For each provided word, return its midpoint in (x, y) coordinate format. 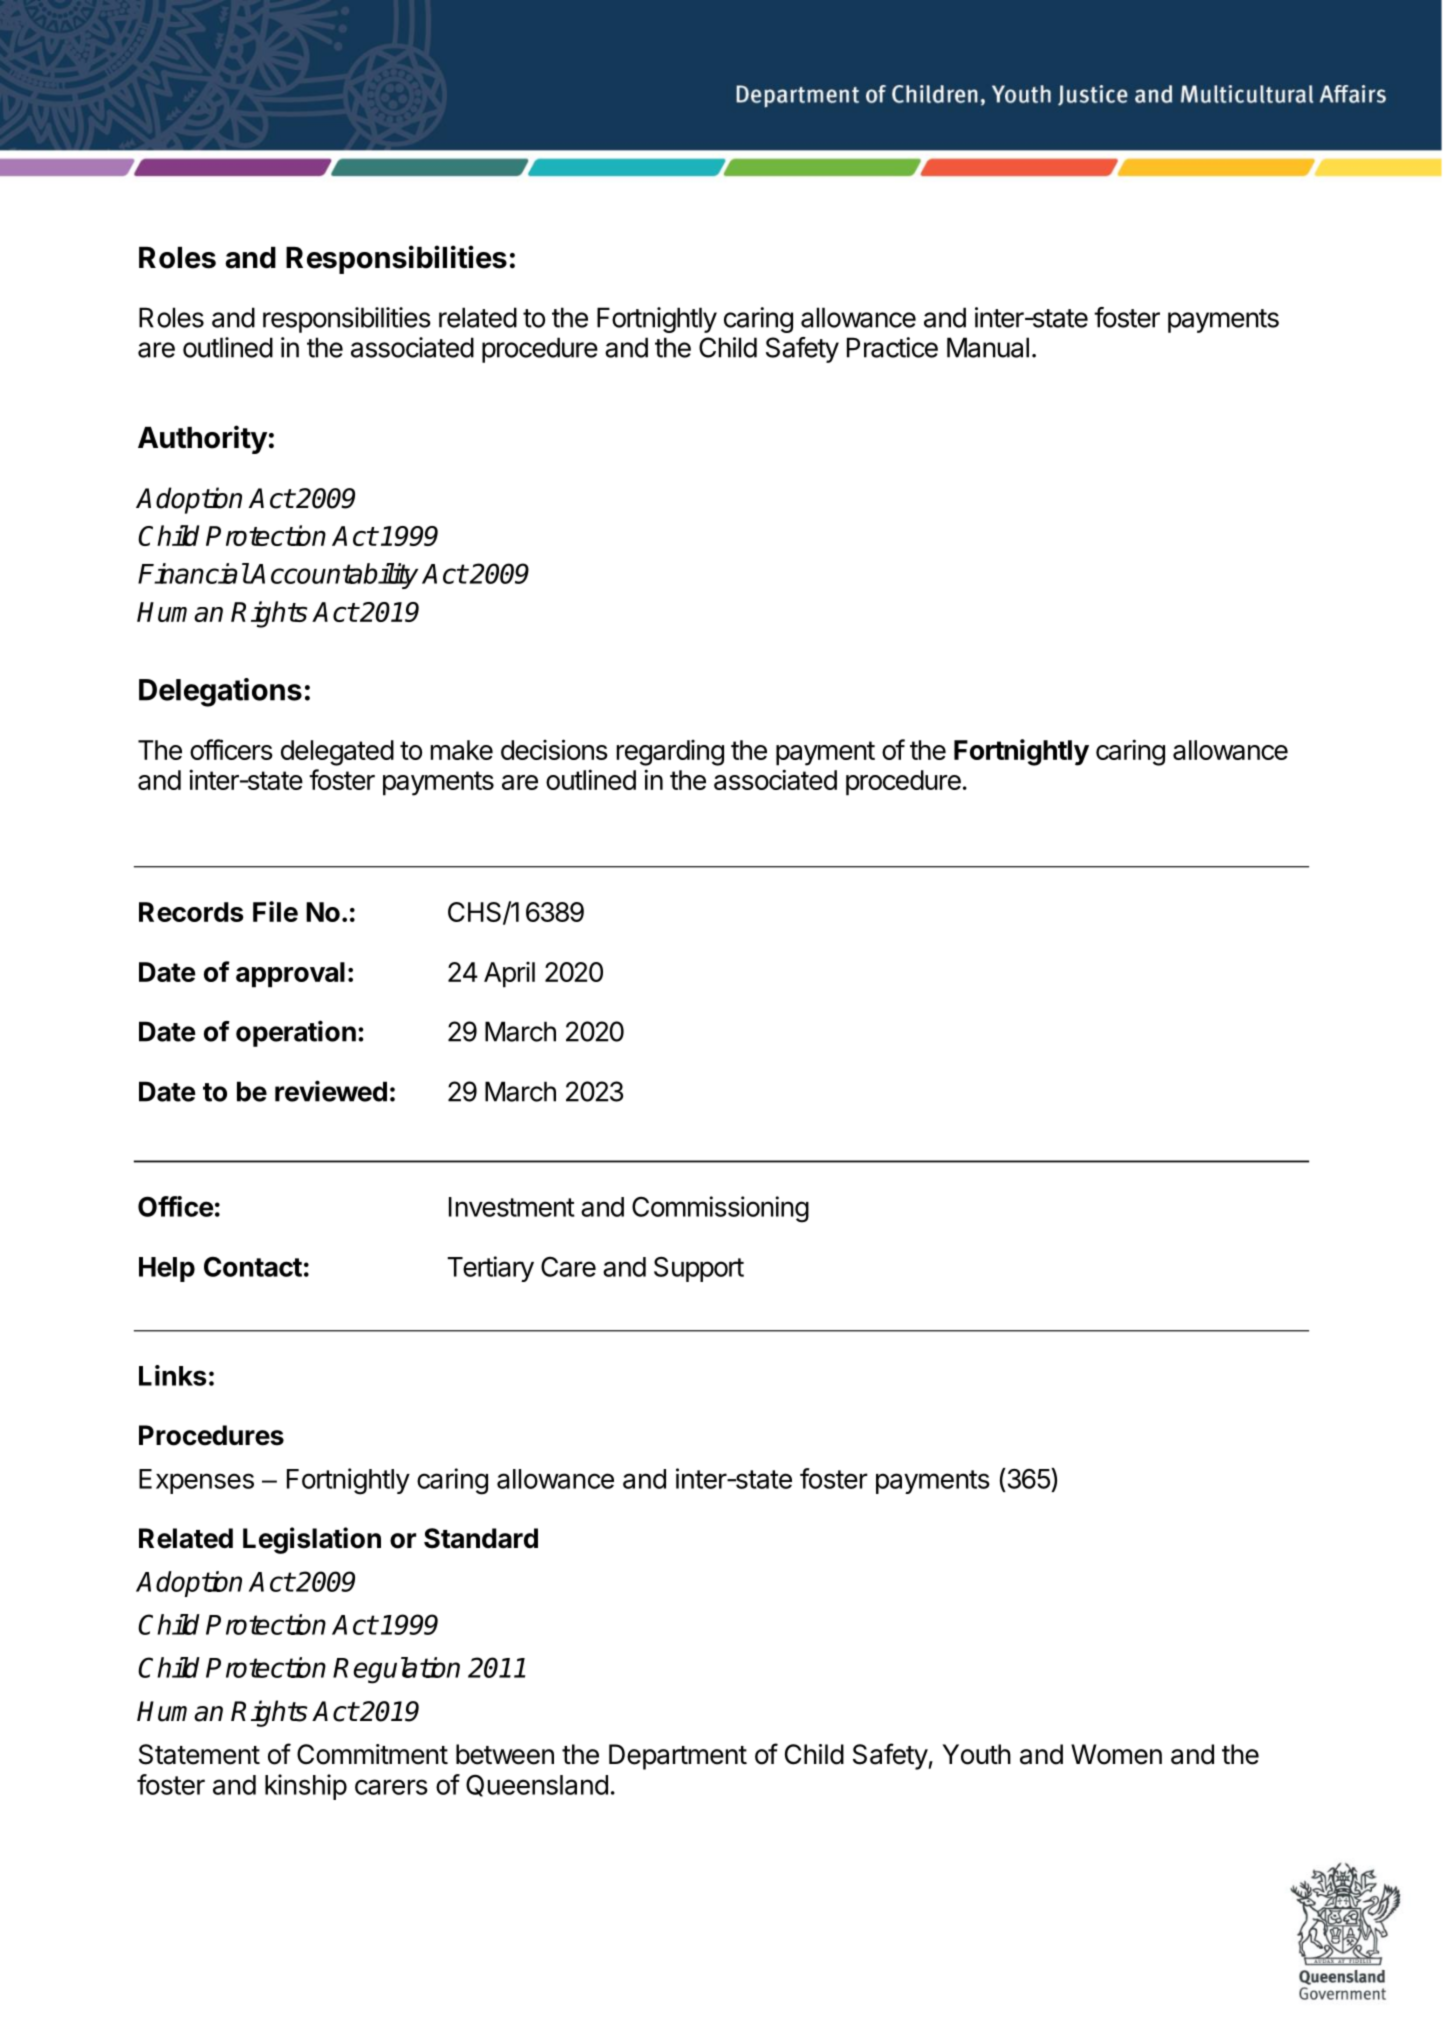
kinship (306, 1787)
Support (699, 1269)
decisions (554, 749)
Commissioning (720, 1209)
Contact (253, 1267)
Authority (202, 439)
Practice (892, 347)
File (275, 911)
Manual (988, 347)
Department (678, 1757)
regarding (670, 753)
